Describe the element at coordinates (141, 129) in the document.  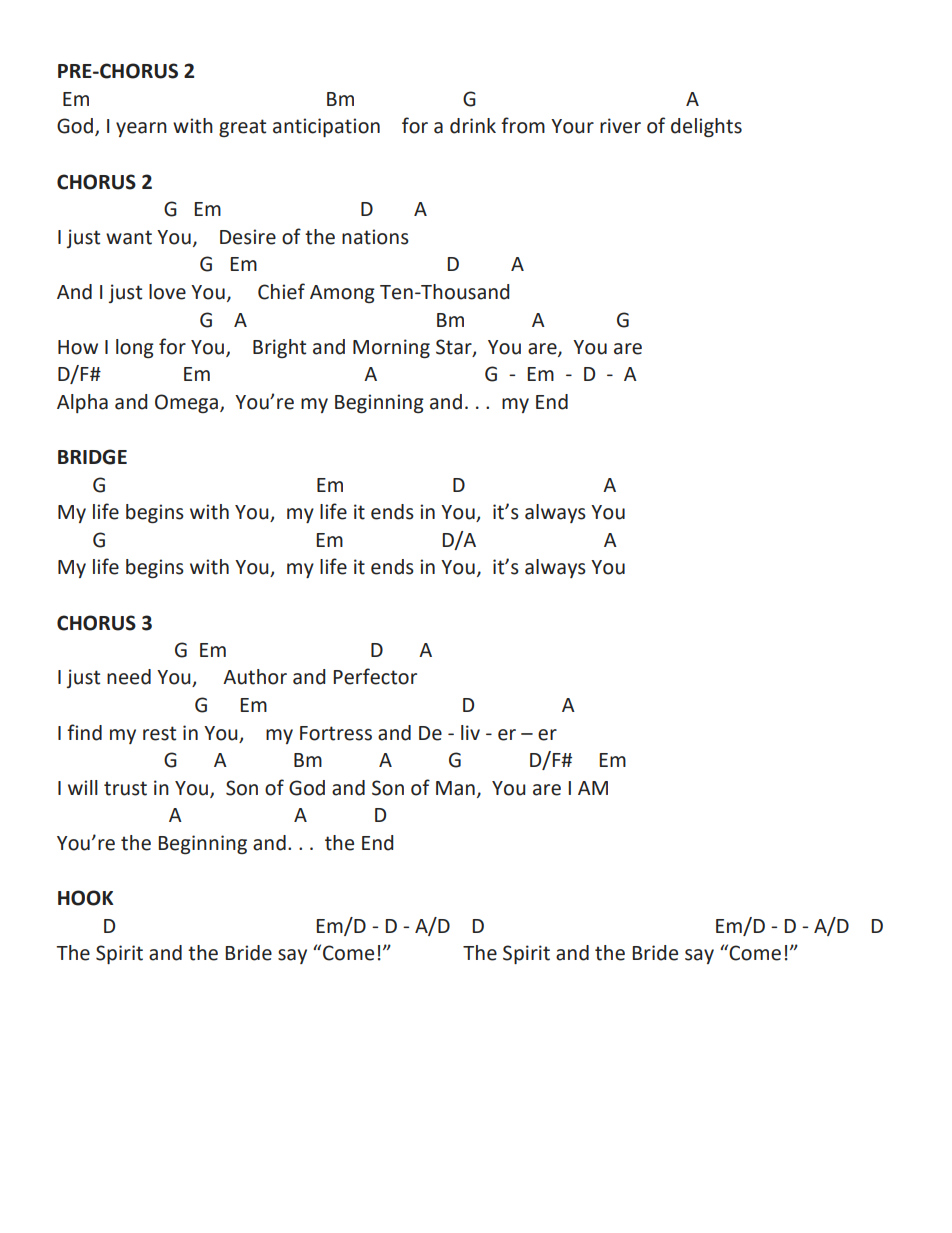
I see `yearn` at that location.
